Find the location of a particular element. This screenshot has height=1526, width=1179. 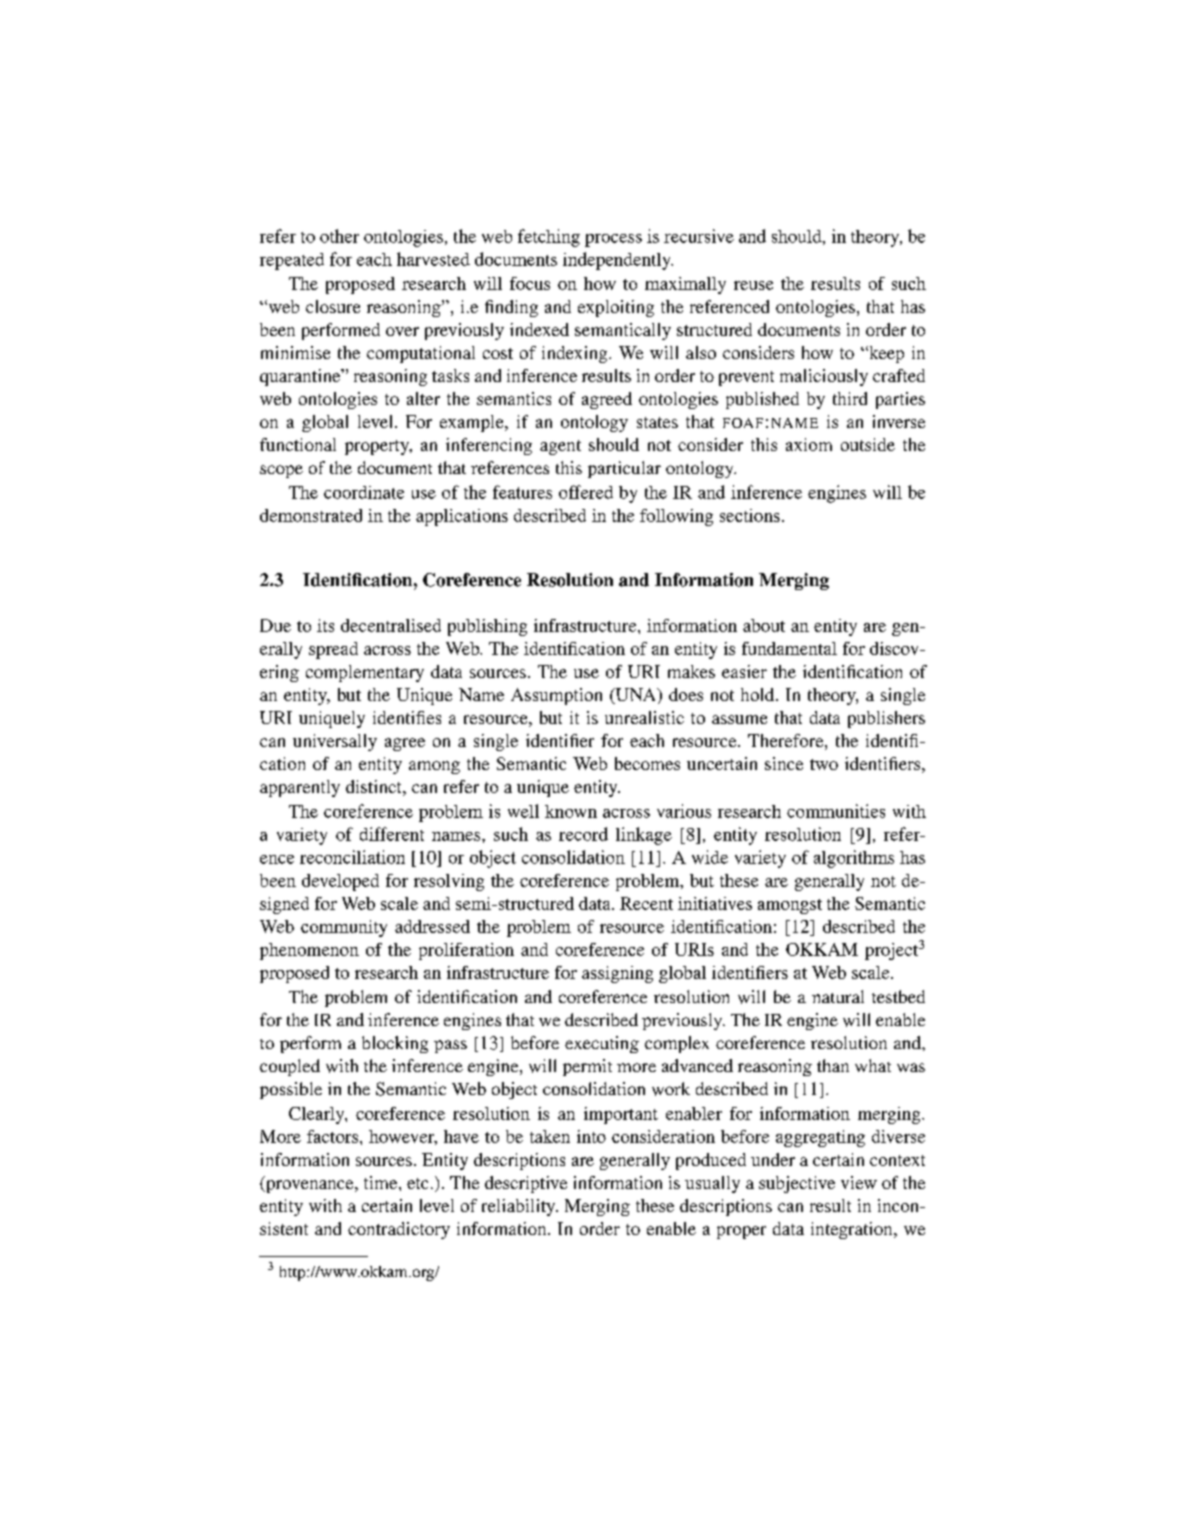

reuse is located at coordinates (753, 285).
